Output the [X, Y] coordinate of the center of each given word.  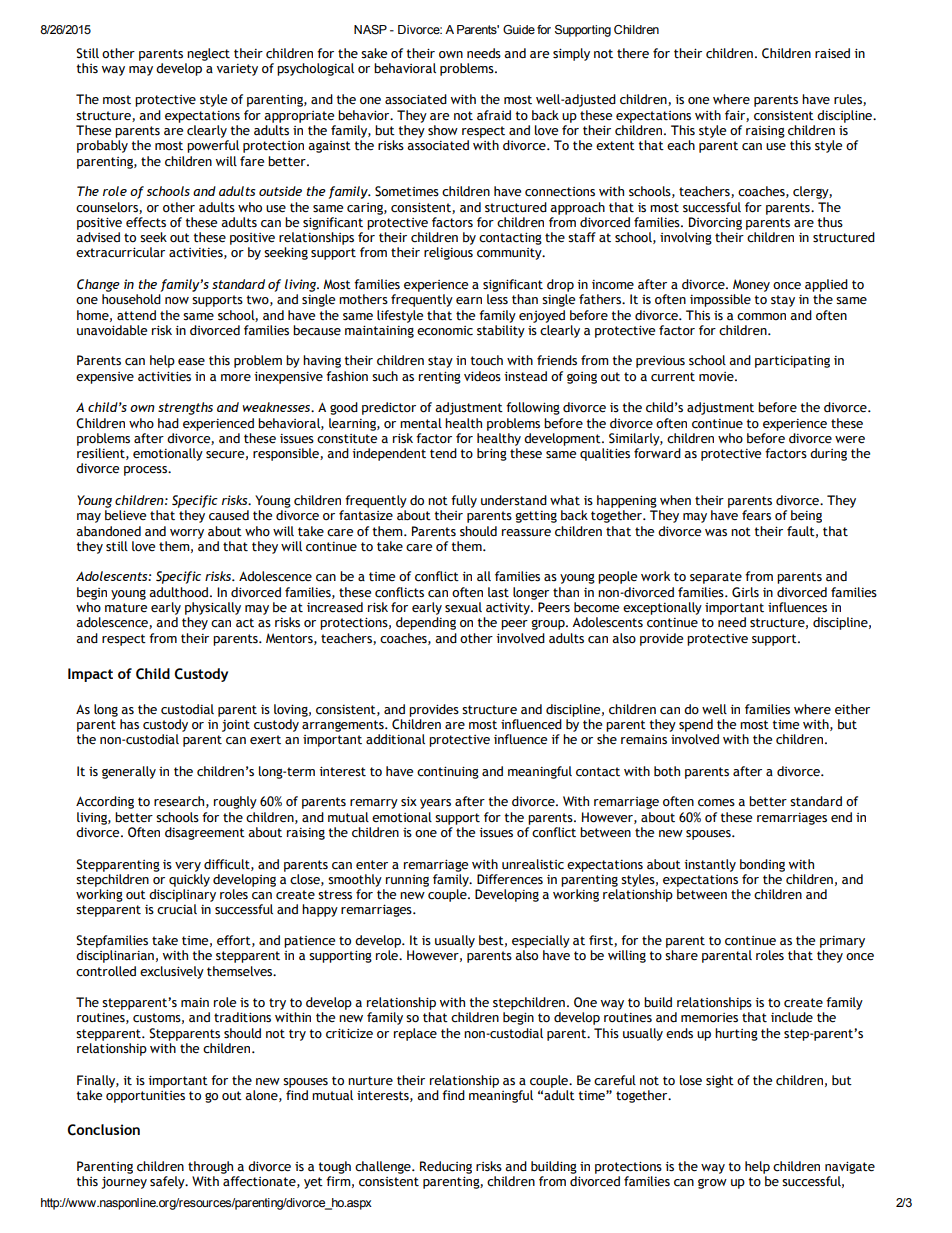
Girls [745, 592]
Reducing [446, 1167]
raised [832, 53]
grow [712, 1184]
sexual [463, 607]
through [210, 1167]
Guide [519, 29]
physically [213, 608]
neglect [208, 54]
